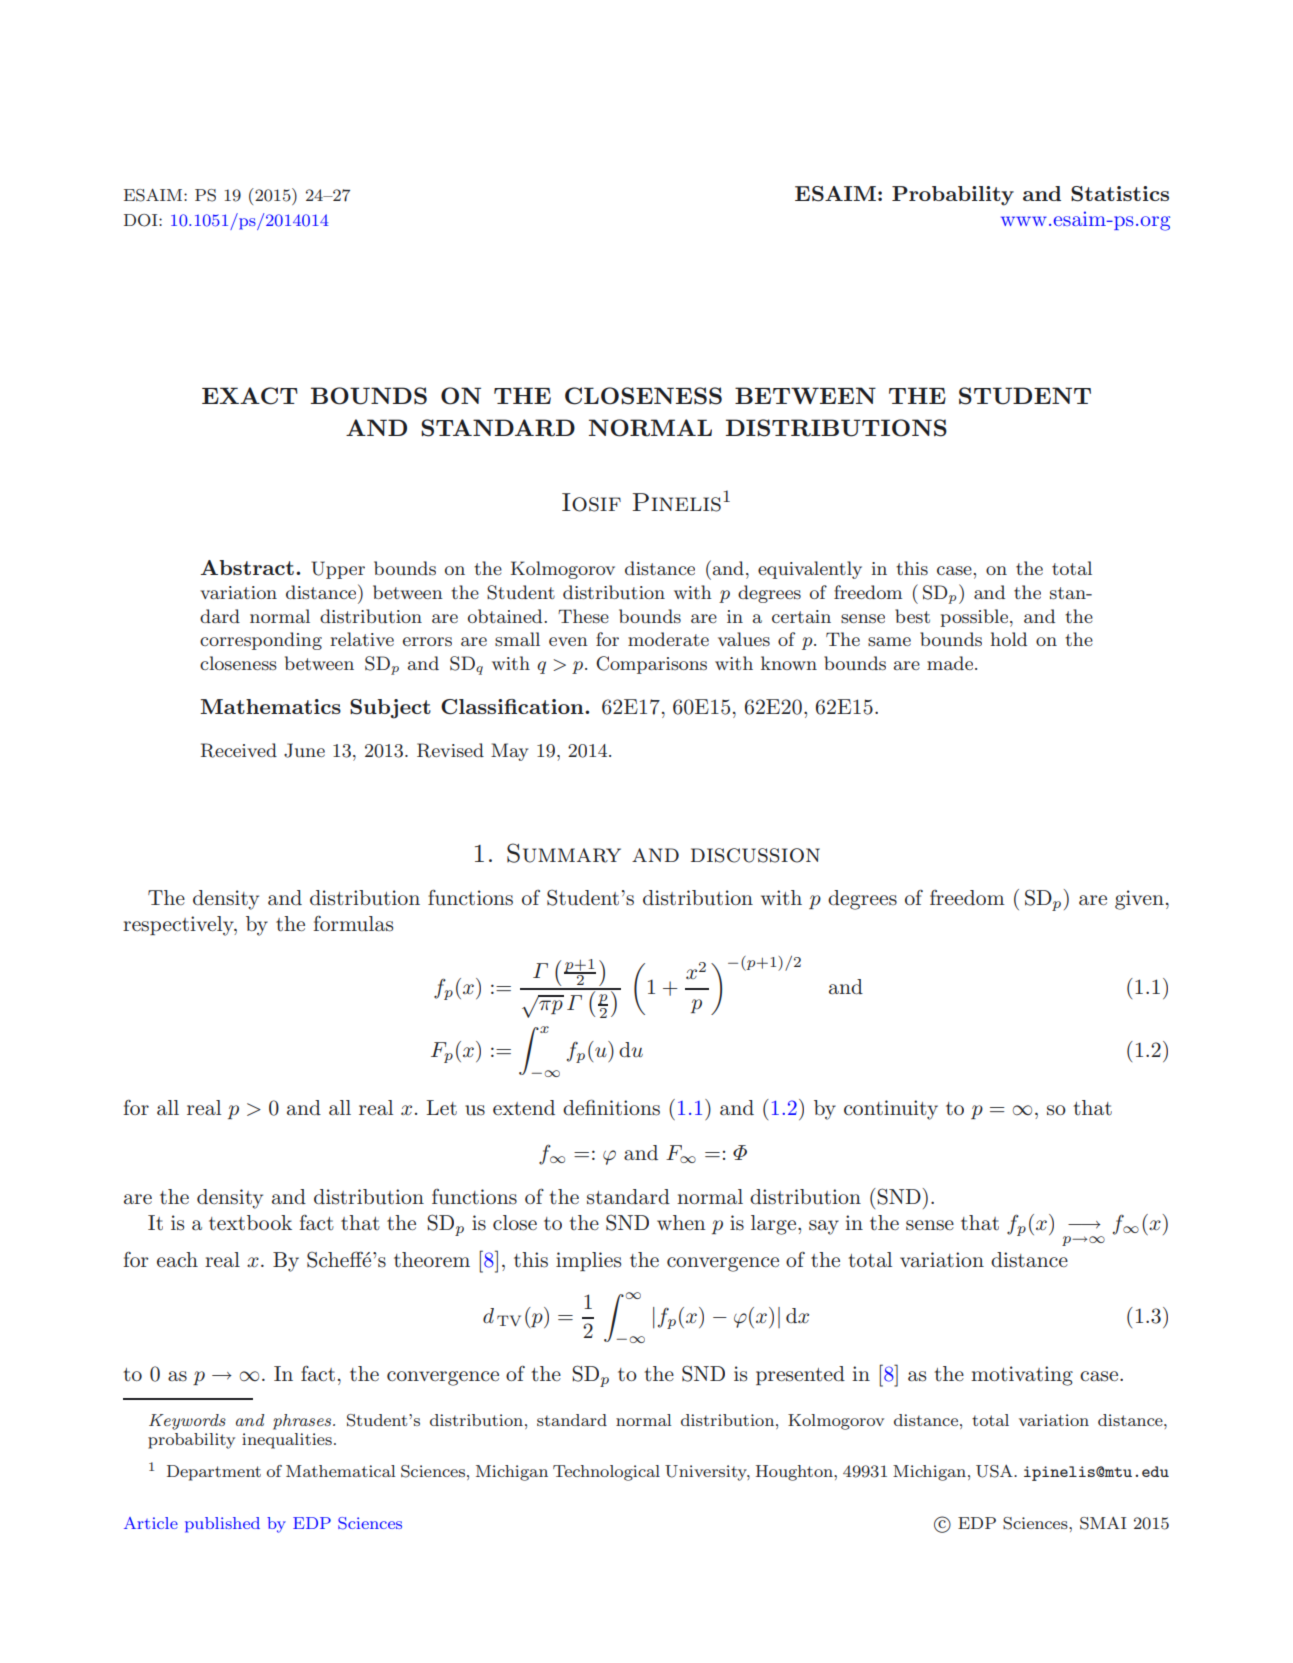 This image has width=1293, height=1663. Describe the element at coordinates (250, 396) in the image. I see `EXACT` at that location.
